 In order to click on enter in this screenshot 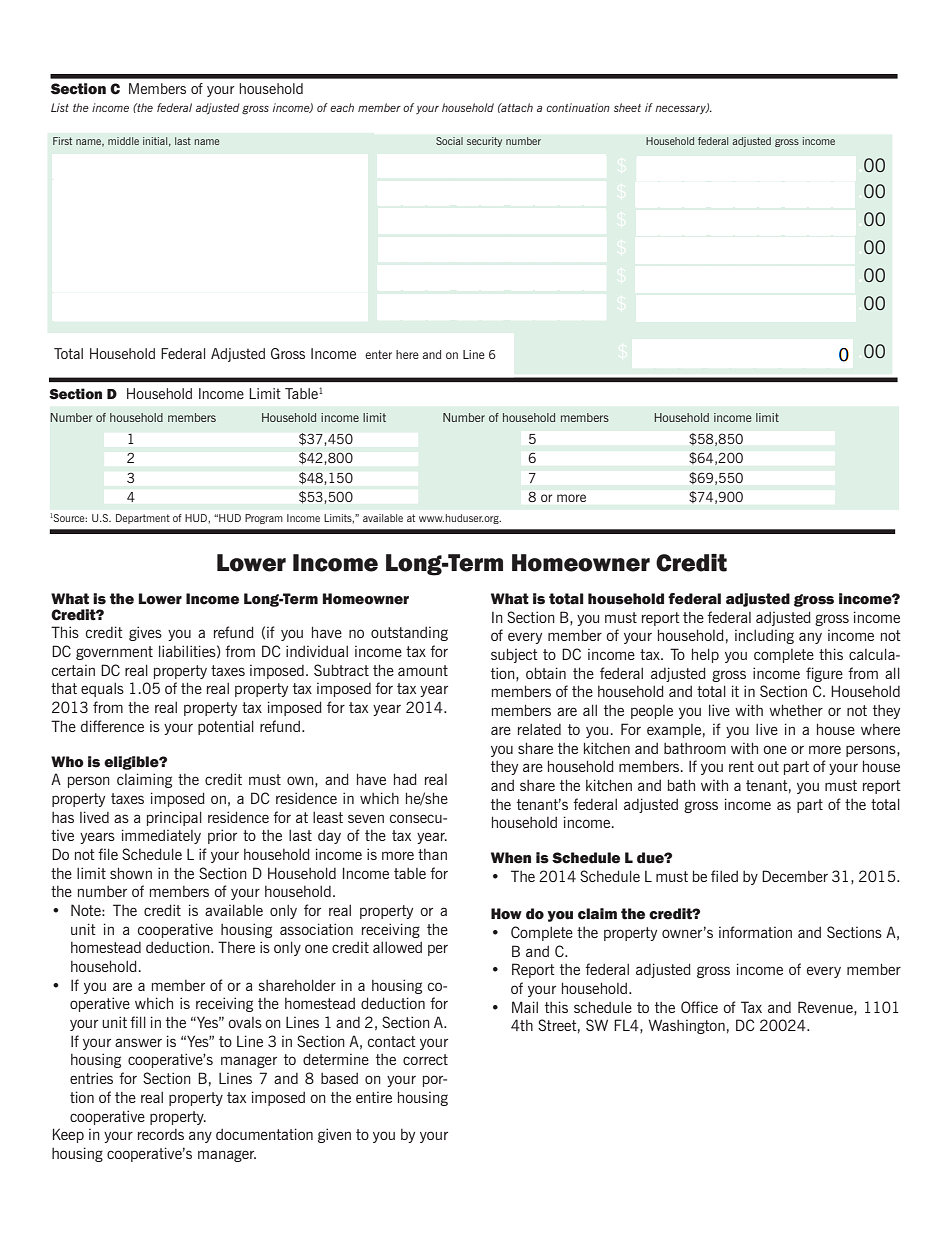, I will do `click(378, 354)`.
